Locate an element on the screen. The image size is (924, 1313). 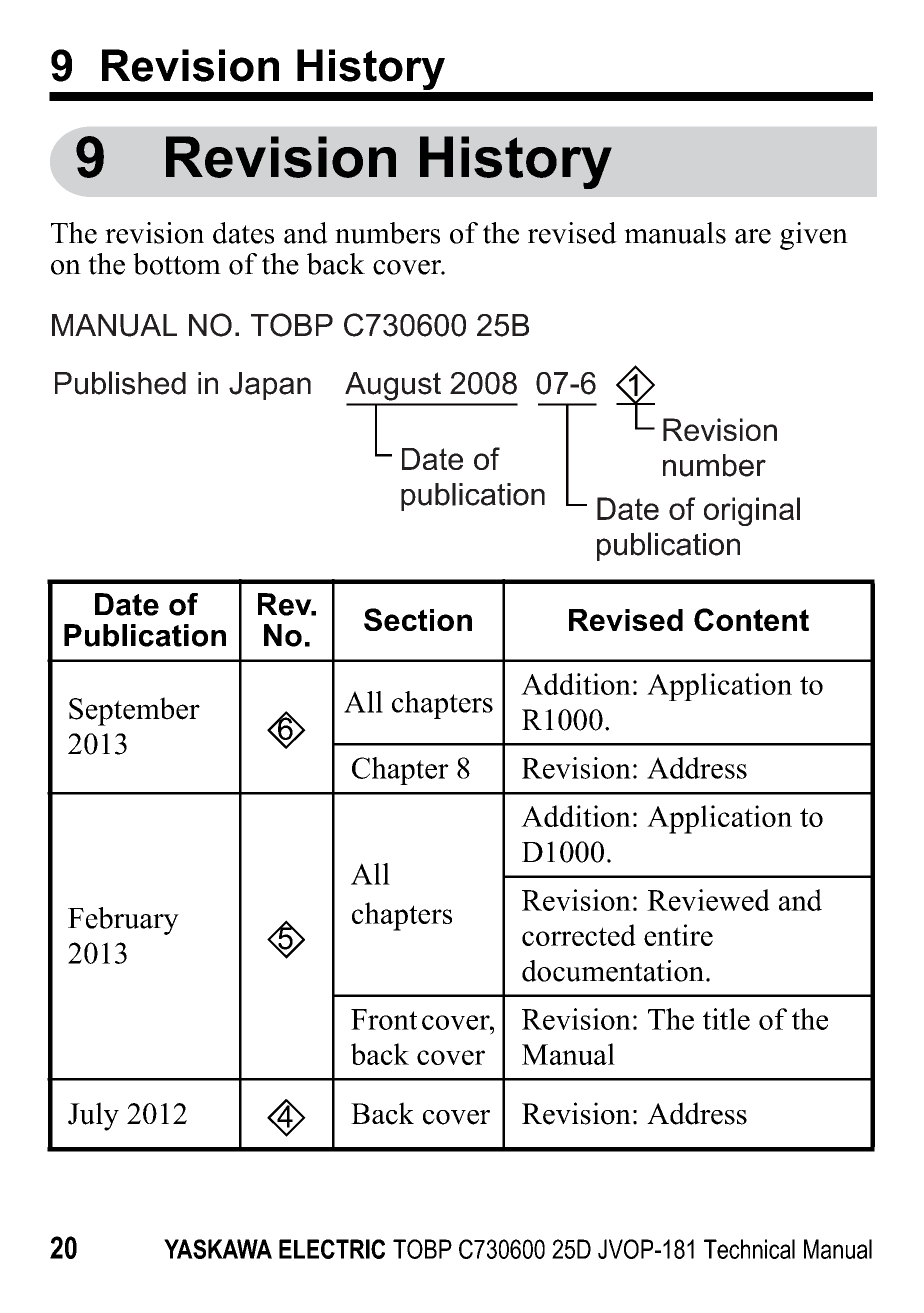
Front is located at coordinates (384, 1019).
